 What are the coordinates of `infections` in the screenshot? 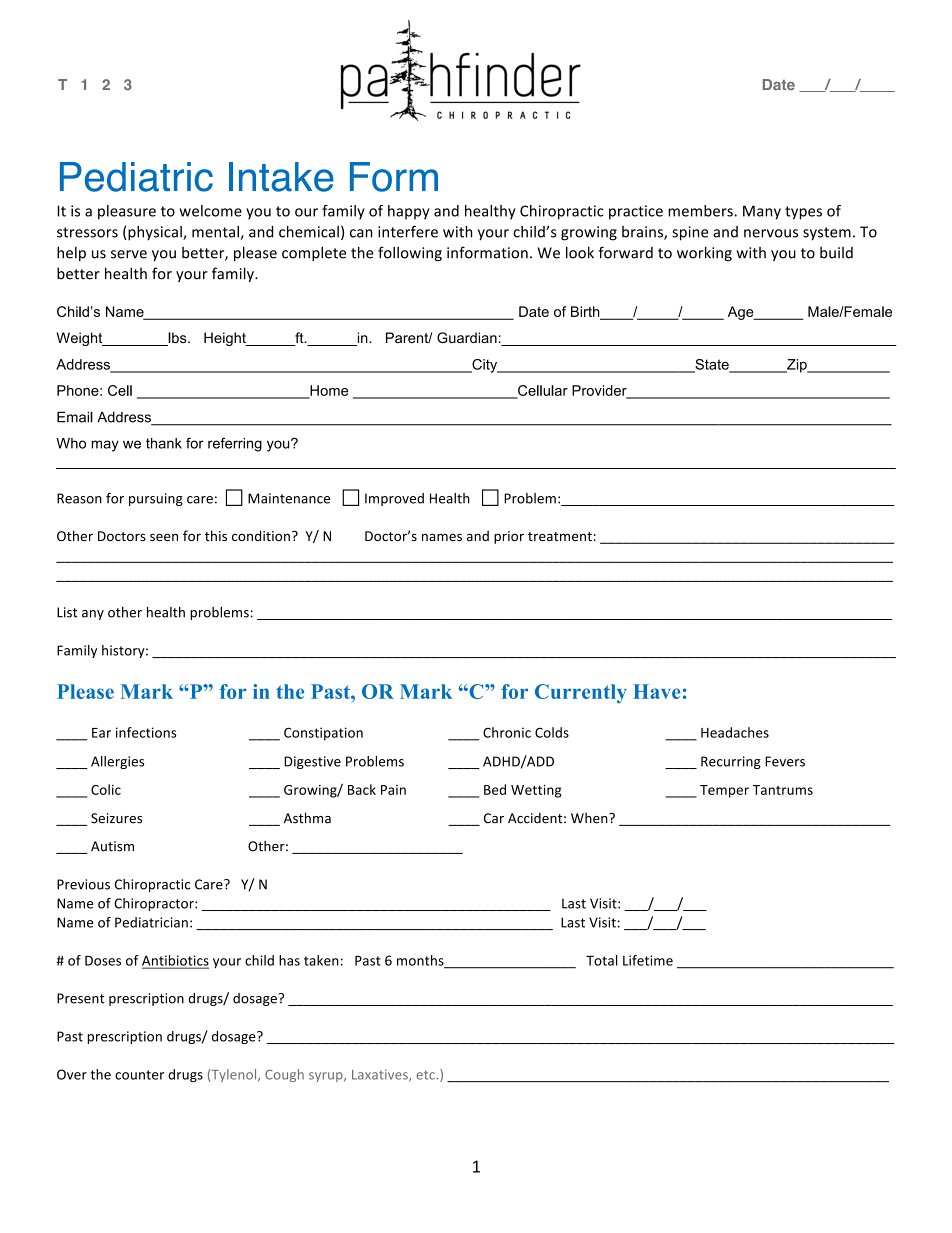 It's located at (146, 732).
